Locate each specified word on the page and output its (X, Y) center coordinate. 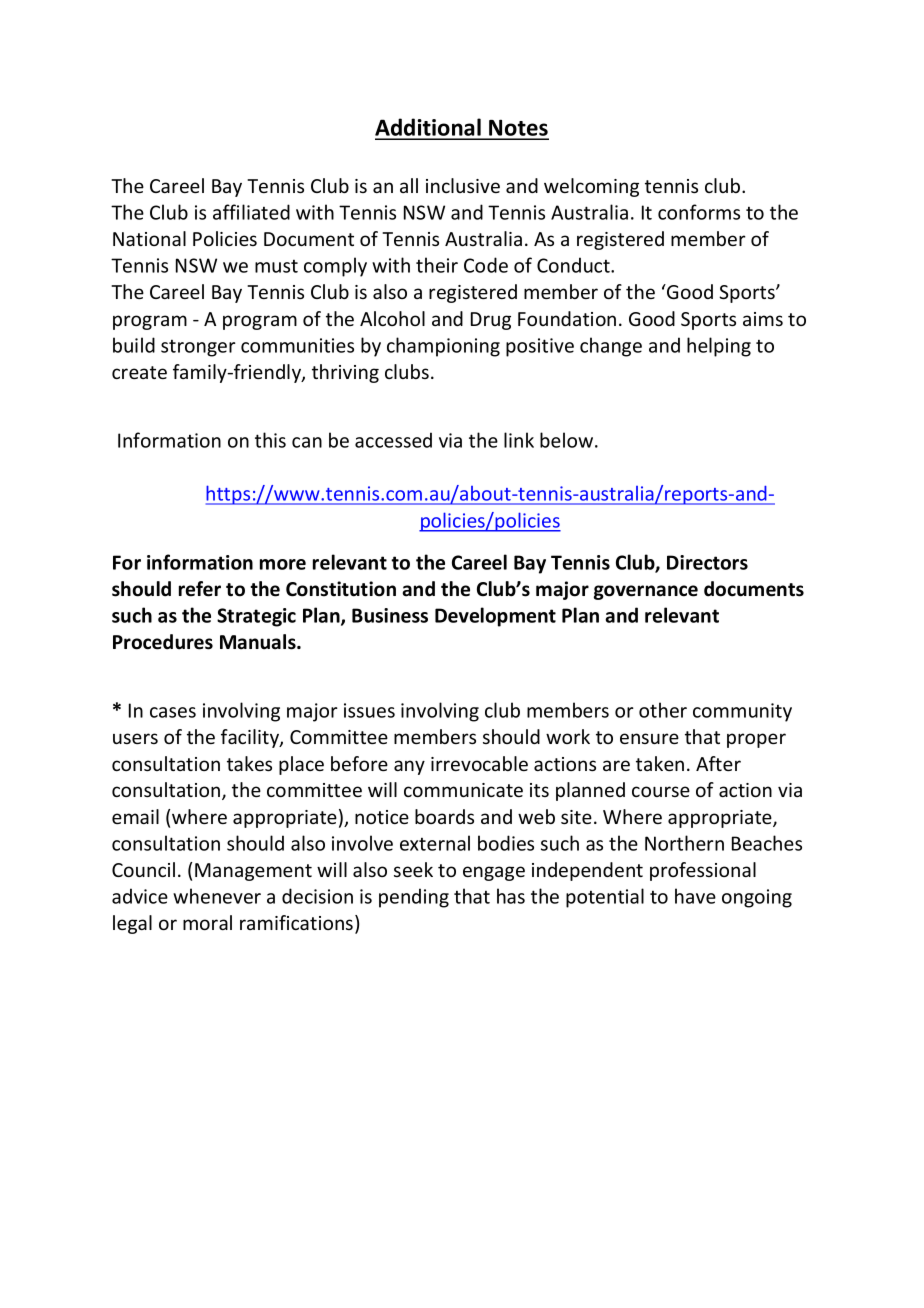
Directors (707, 562)
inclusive (463, 185)
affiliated (251, 212)
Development (495, 617)
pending (414, 898)
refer (200, 589)
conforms (699, 212)
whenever (217, 896)
